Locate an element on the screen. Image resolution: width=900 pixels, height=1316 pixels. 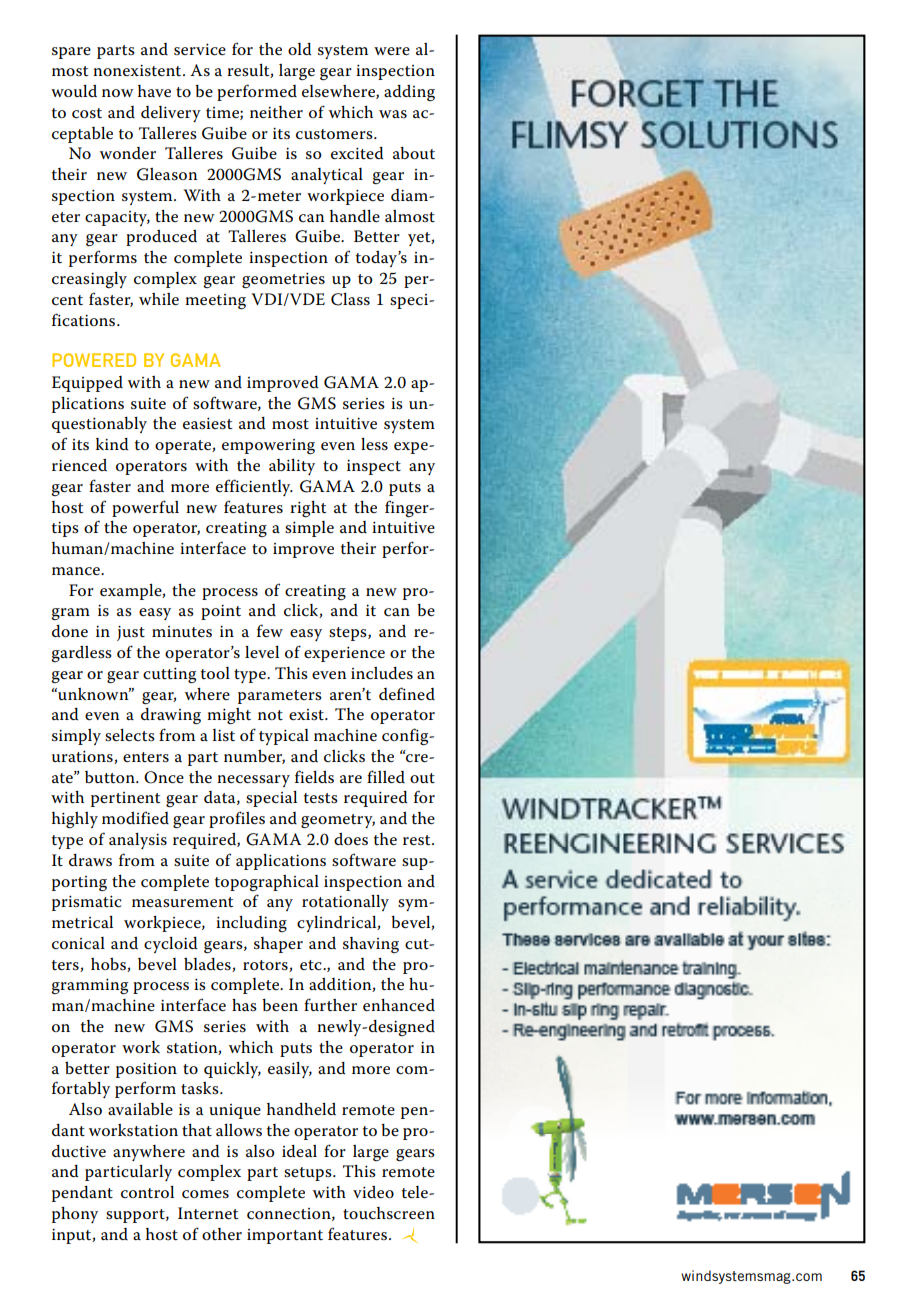
meeting is located at coordinates (215, 301).
